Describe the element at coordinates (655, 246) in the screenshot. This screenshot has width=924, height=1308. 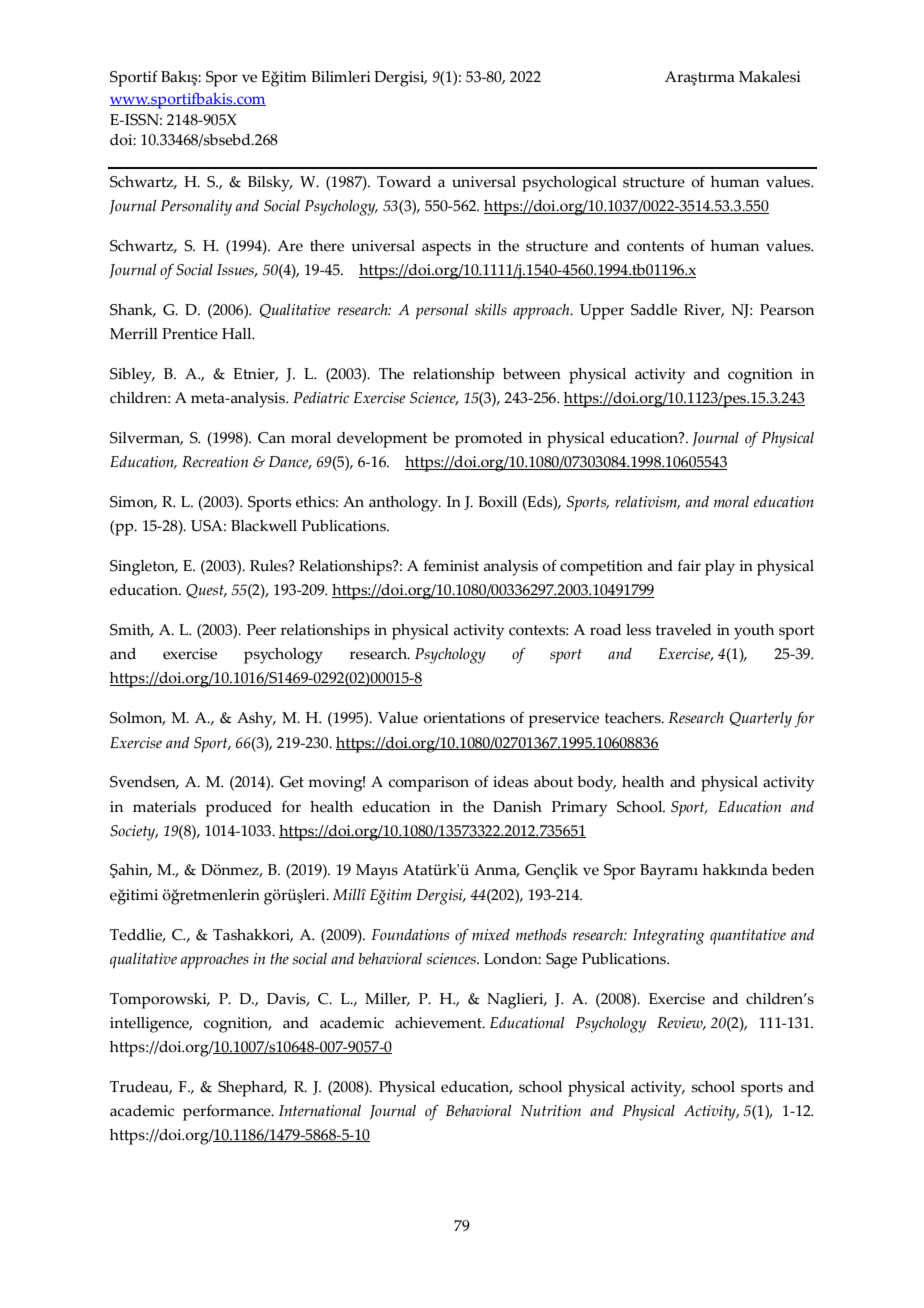
I see `contents` at that location.
